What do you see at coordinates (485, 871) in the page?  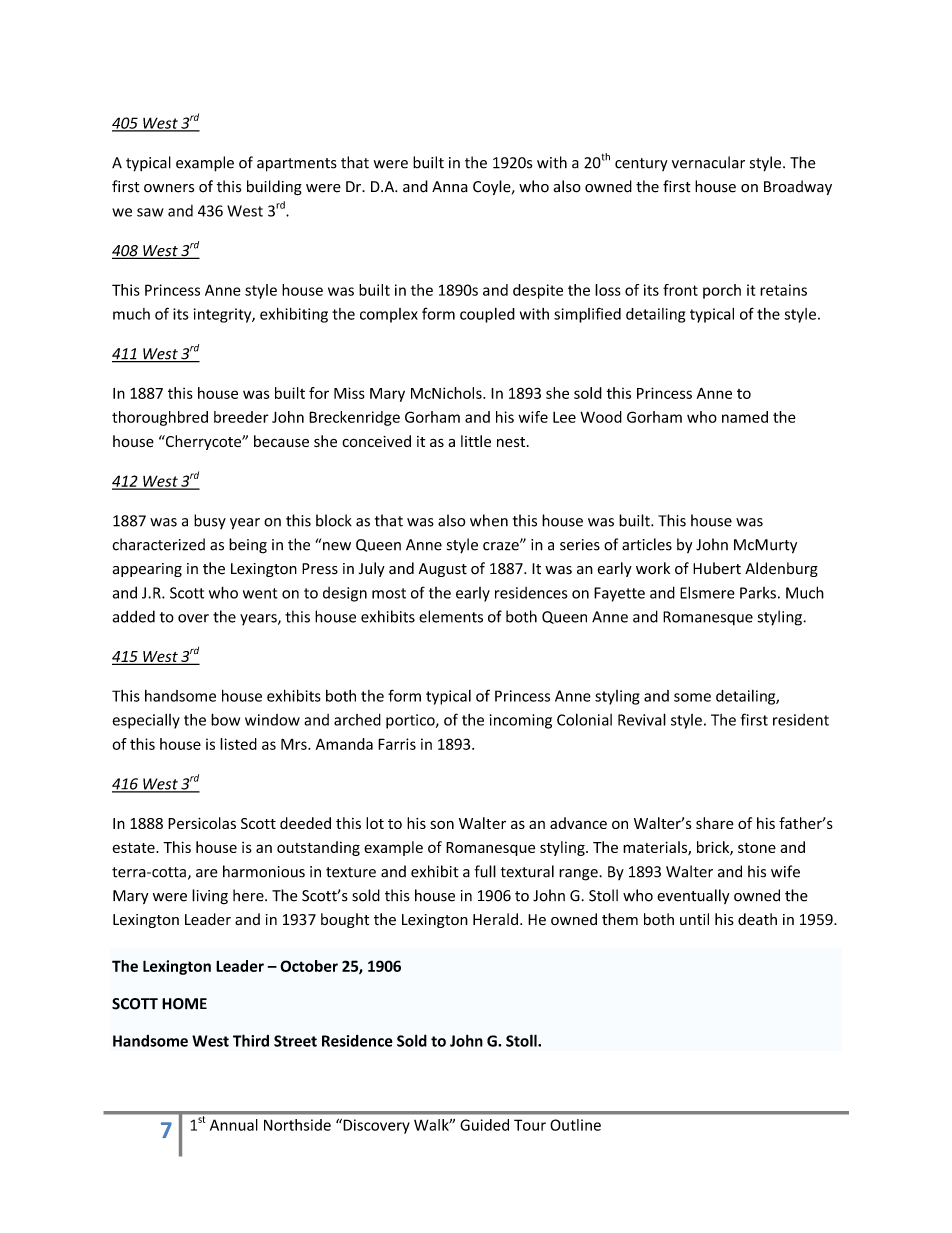 I see `full` at bounding box center [485, 871].
